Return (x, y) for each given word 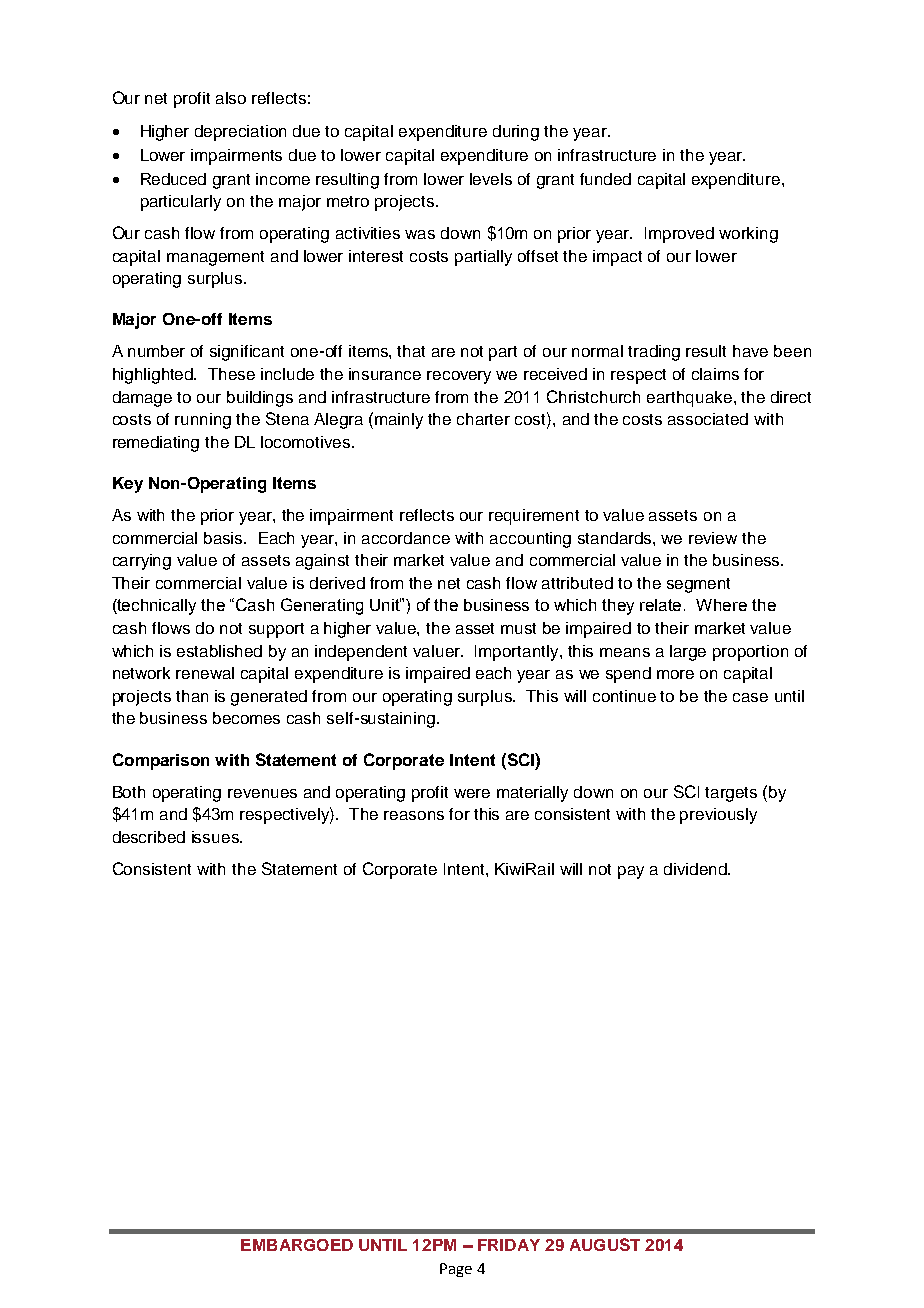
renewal (205, 673)
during (516, 133)
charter (483, 419)
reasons (414, 815)
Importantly (518, 653)
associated (708, 419)
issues (216, 837)
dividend (696, 869)
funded (605, 179)
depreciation (240, 133)
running (203, 421)
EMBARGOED (297, 1245)
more (675, 674)
